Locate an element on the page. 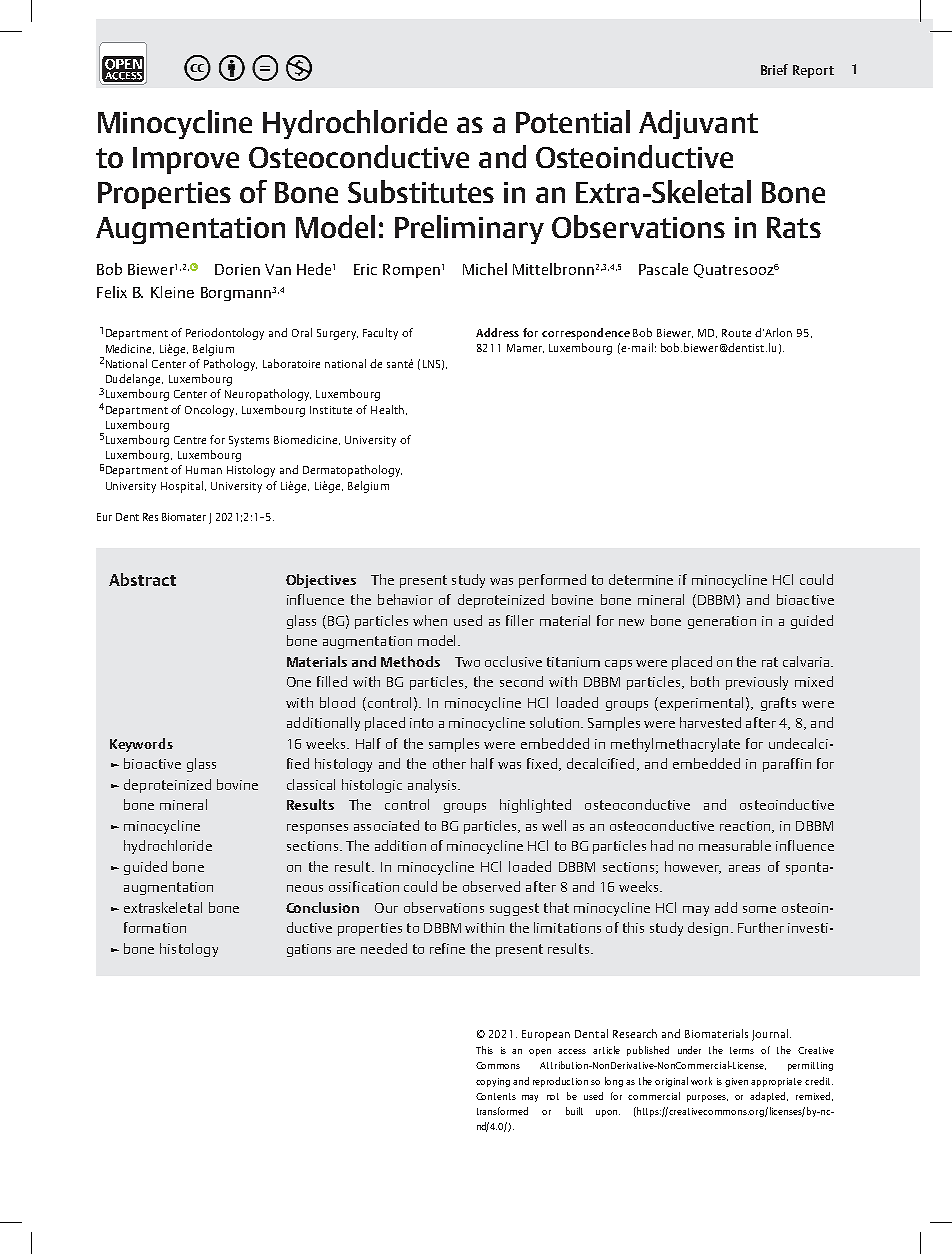  Adjuvant is located at coordinates (698, 124).
